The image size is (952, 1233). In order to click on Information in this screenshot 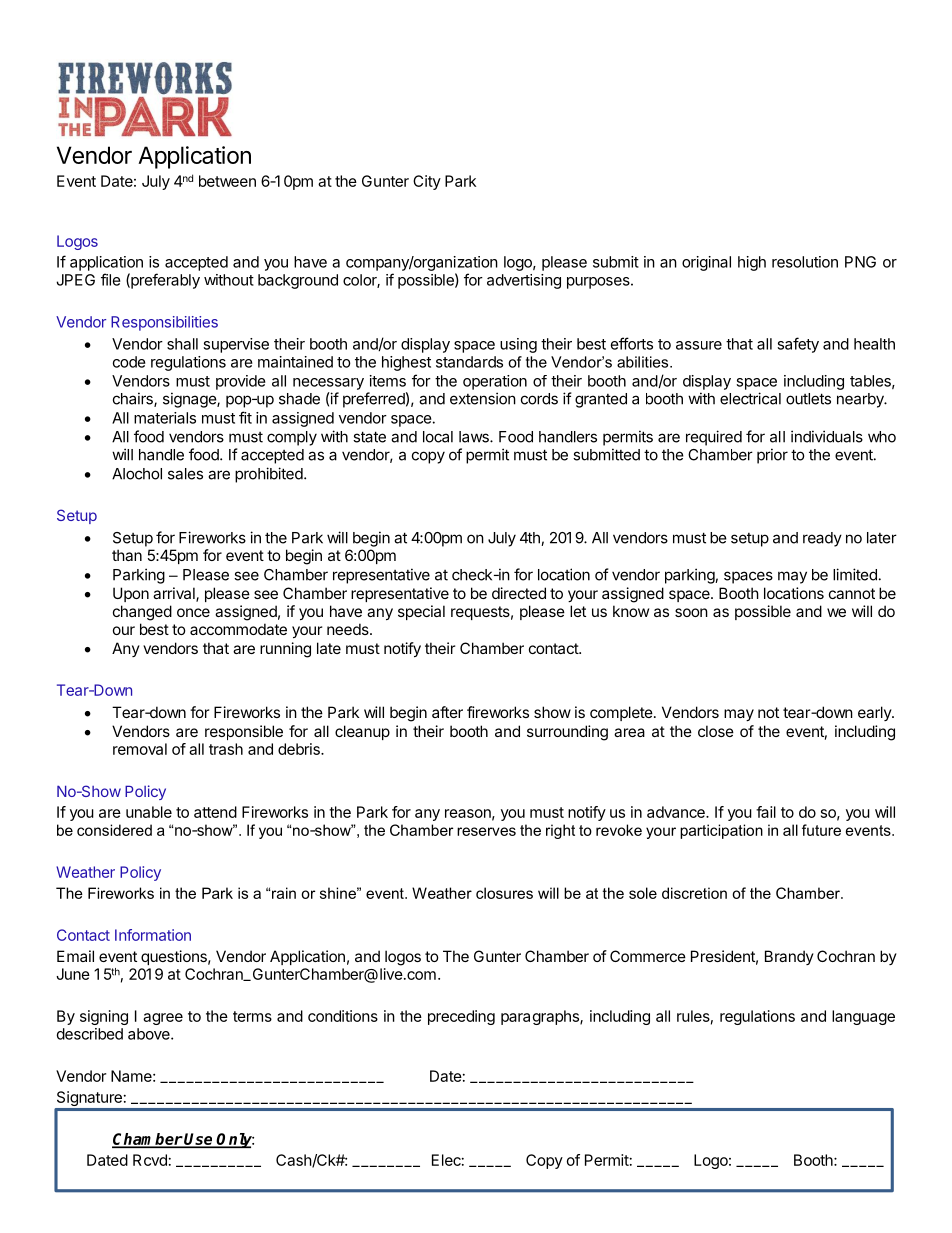, I will do `click(153, 935)`.
